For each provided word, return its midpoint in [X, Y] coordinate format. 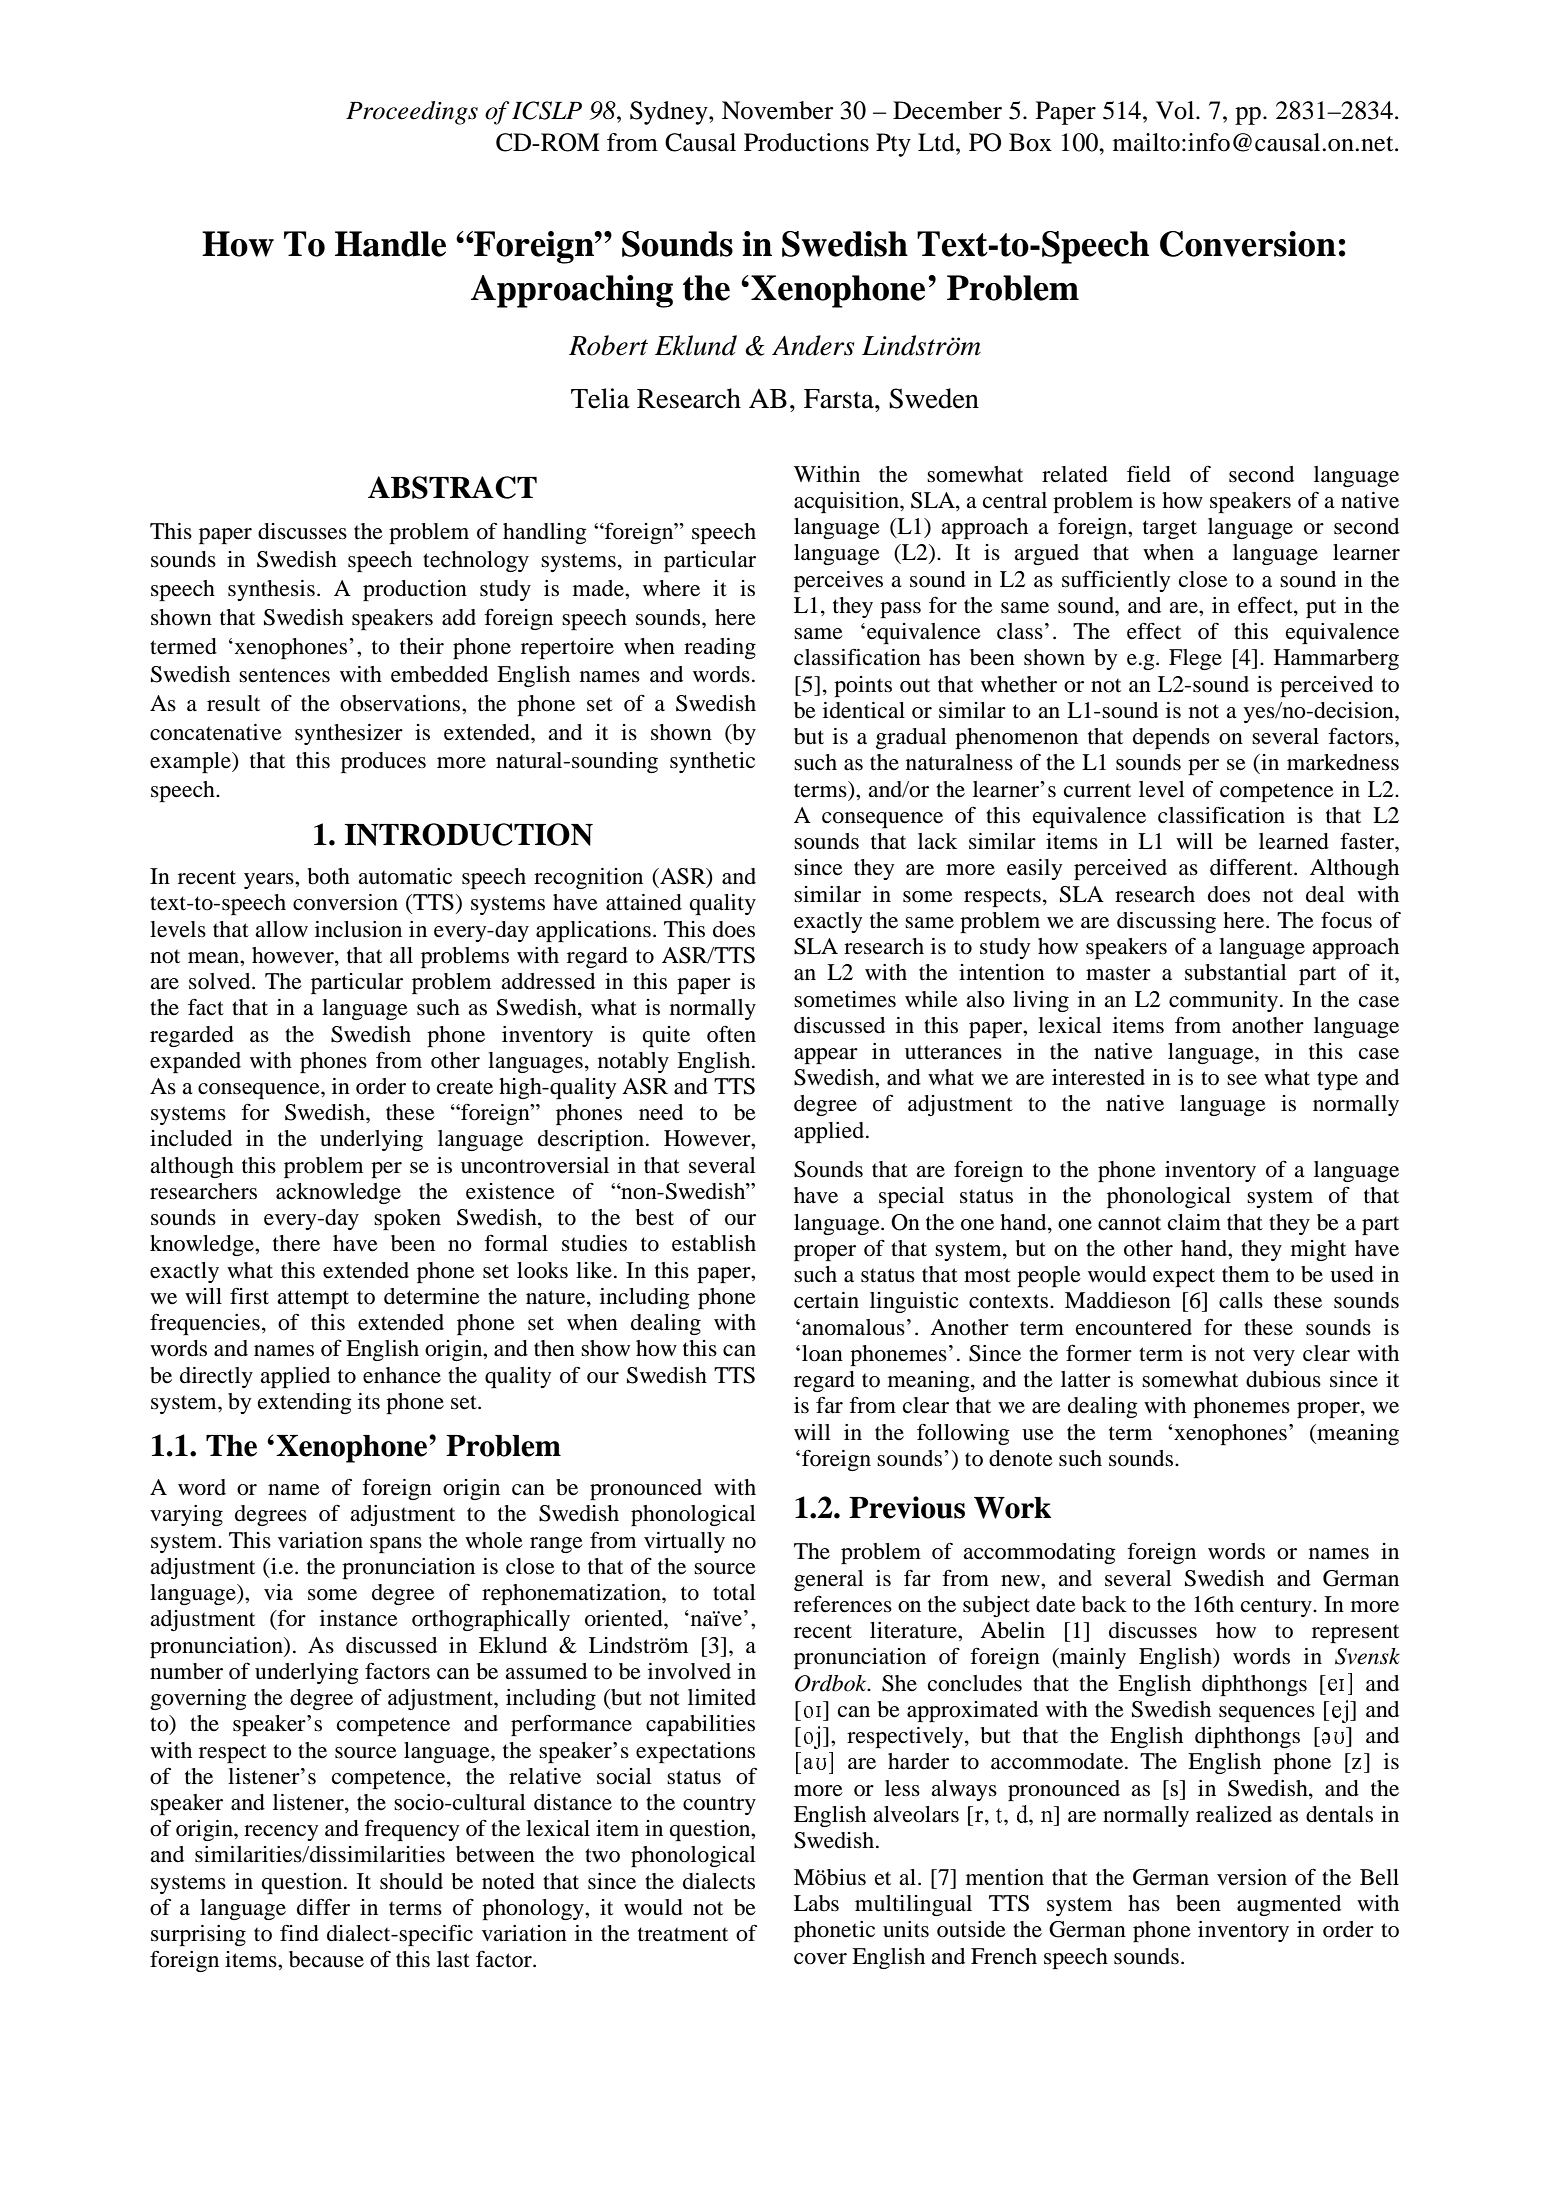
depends [1171, 738]
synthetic [712, 762]
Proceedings [412, 113]
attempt [313, 1299]
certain [826, 1300]
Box [1030, 142]
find [299, 1933]
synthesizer [349, 734]
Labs [816, 1903]
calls [1241, 1300]
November [778, 110]
